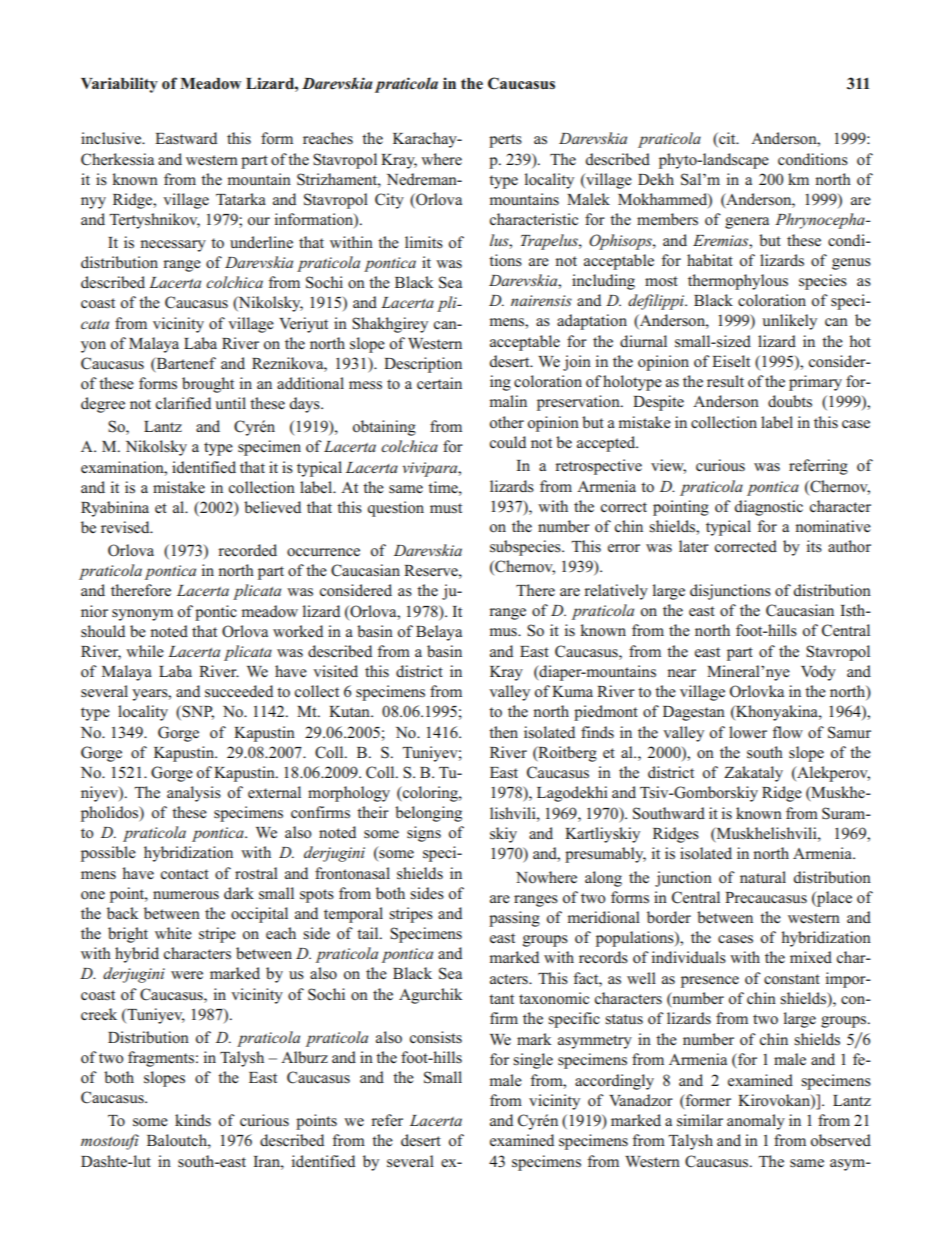  What do you see at coordinates (747, 223) in the screenshot?
I see `genera` at bounding box center [747, 223].
